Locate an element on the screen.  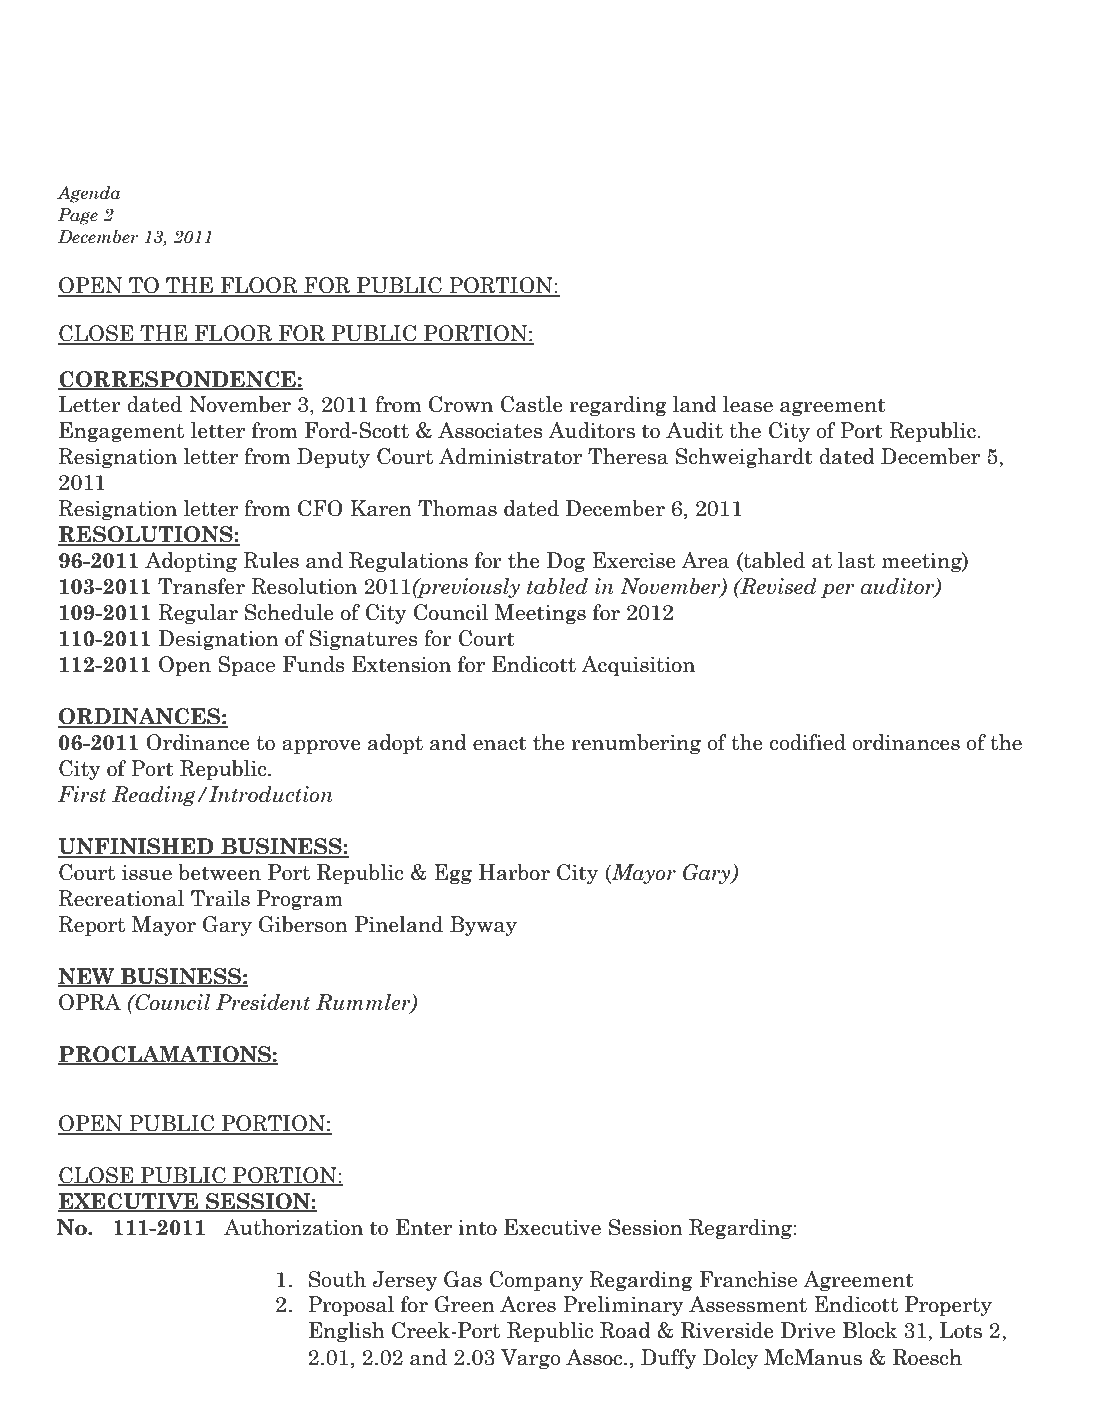
Acres is located at coordinates (528, 1304).
